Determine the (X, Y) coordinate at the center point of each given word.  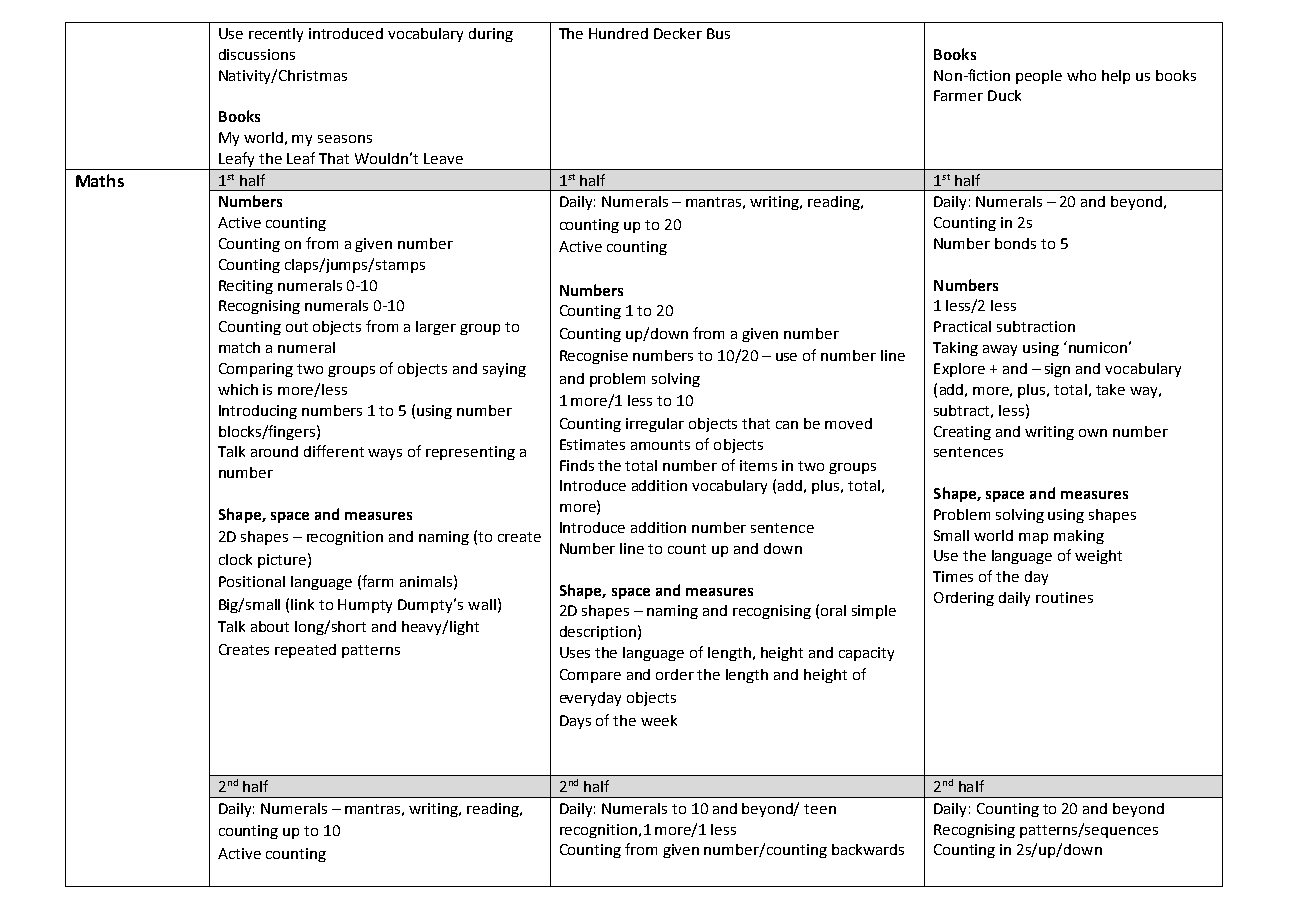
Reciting (246, 287)
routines (1064, 597)
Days (575, 722)
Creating (962, 433)
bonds (1015, 243)
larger (436, 328)
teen (820, 809)
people (1039, 77)
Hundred (618, 33)
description (598, 633)
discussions (257, 54)
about (270, 626)
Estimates (592, 444)
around (274, 451)
